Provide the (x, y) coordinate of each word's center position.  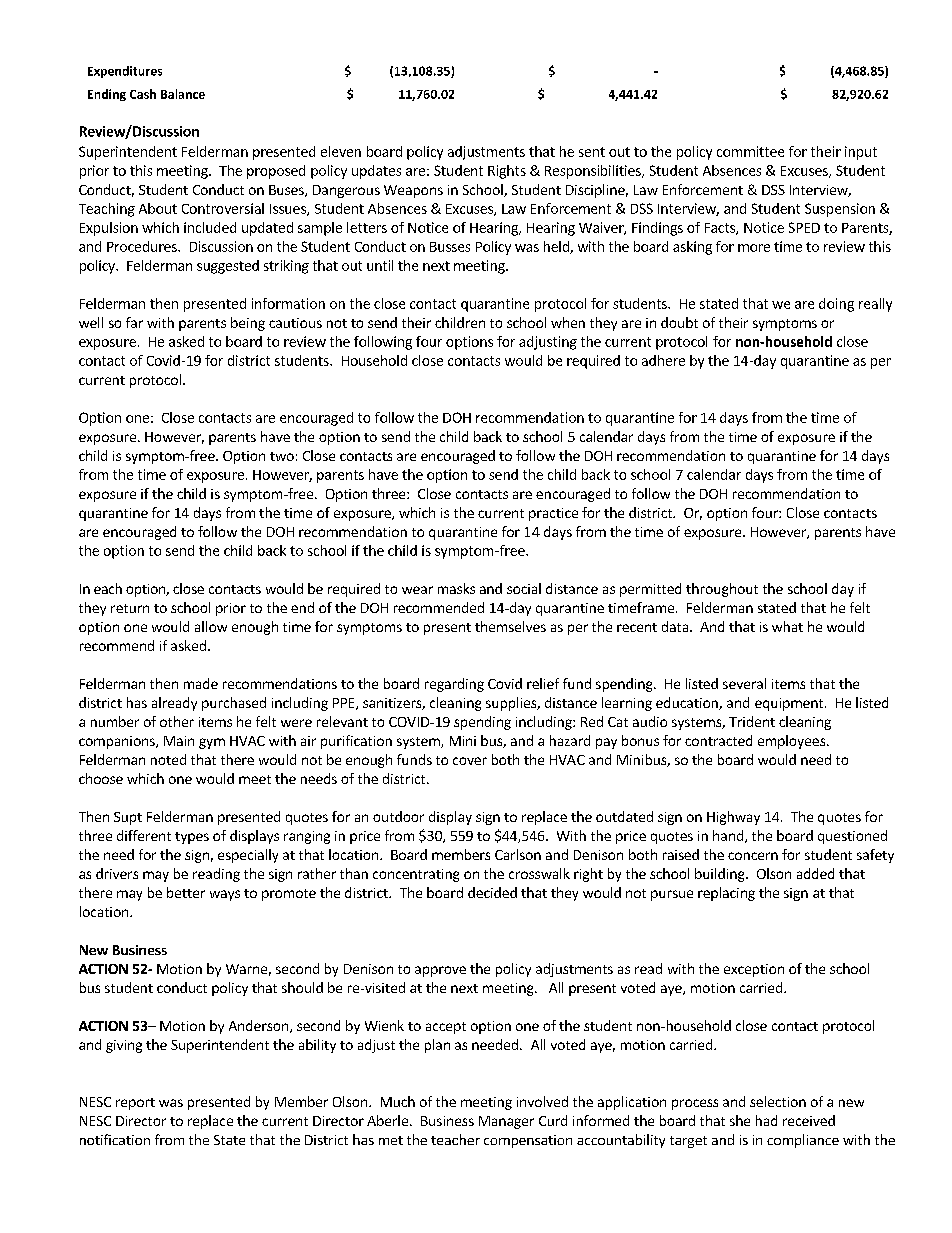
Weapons (413, 191)
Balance (183, 94)
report (135, 1104)
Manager (506, 1122)
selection (778, 1101)
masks (456, 588)
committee (750, 151)
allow (211, 626)
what (787, 626)
